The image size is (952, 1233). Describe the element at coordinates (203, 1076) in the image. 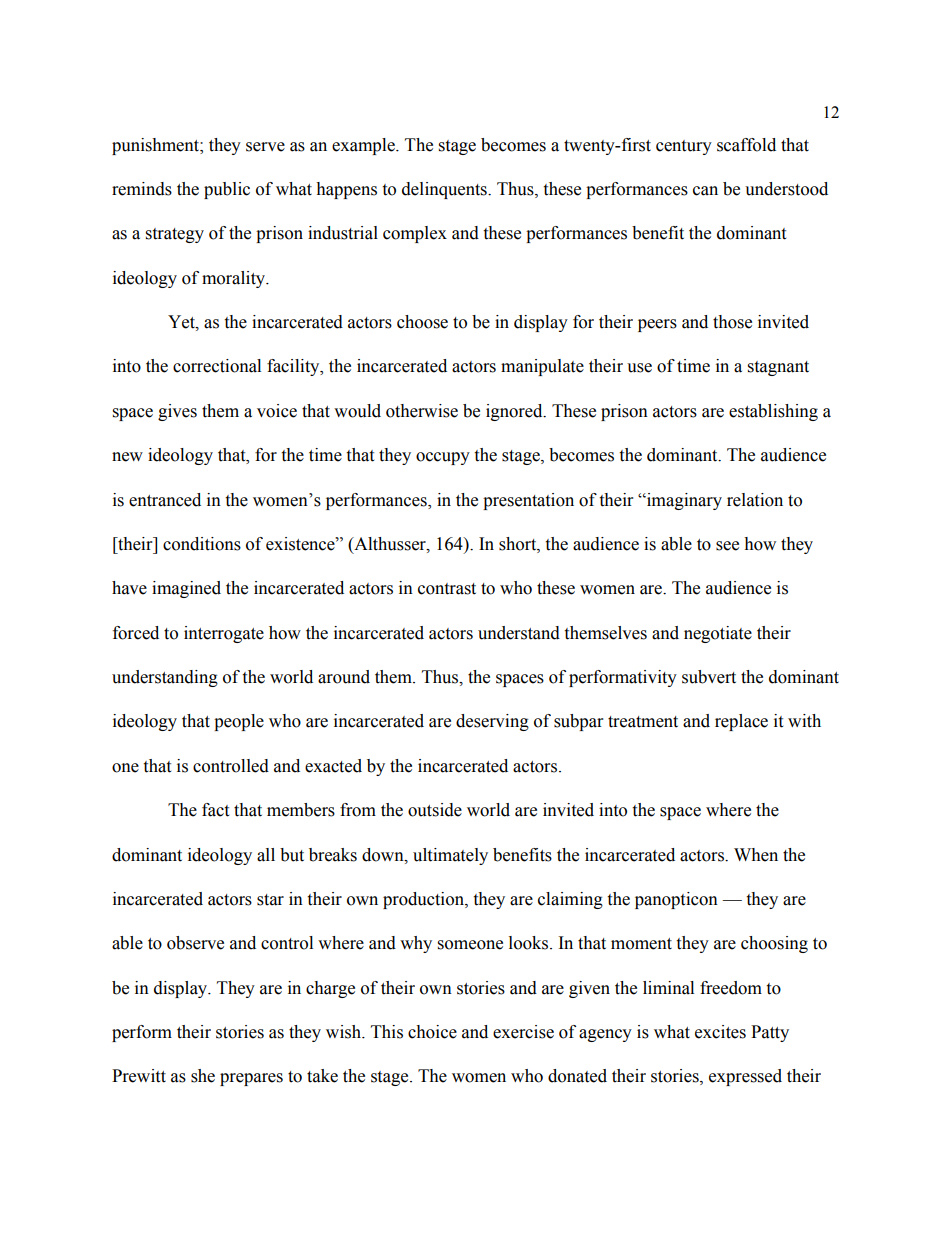

I see `she` at that location.
